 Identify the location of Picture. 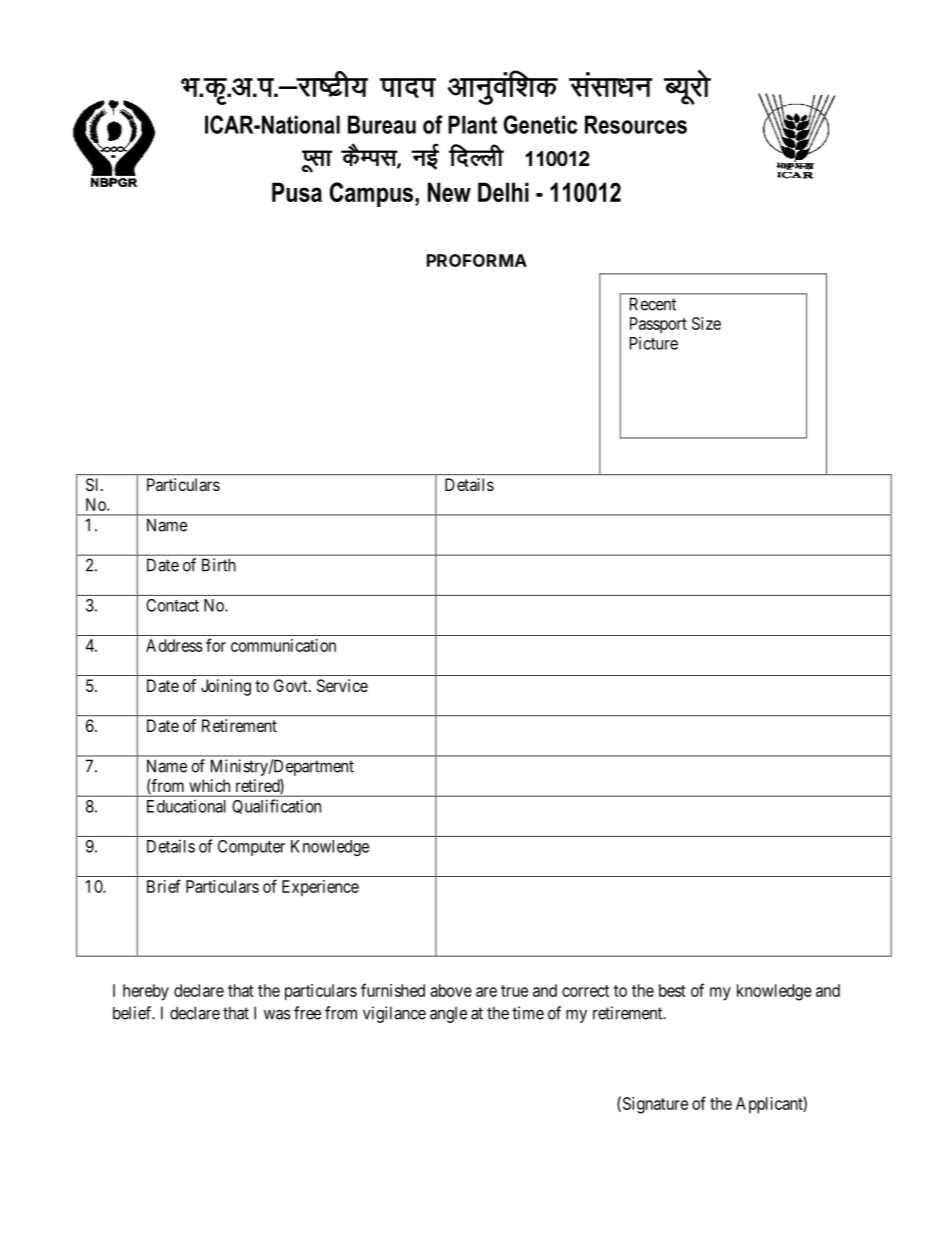
(654, 343).
